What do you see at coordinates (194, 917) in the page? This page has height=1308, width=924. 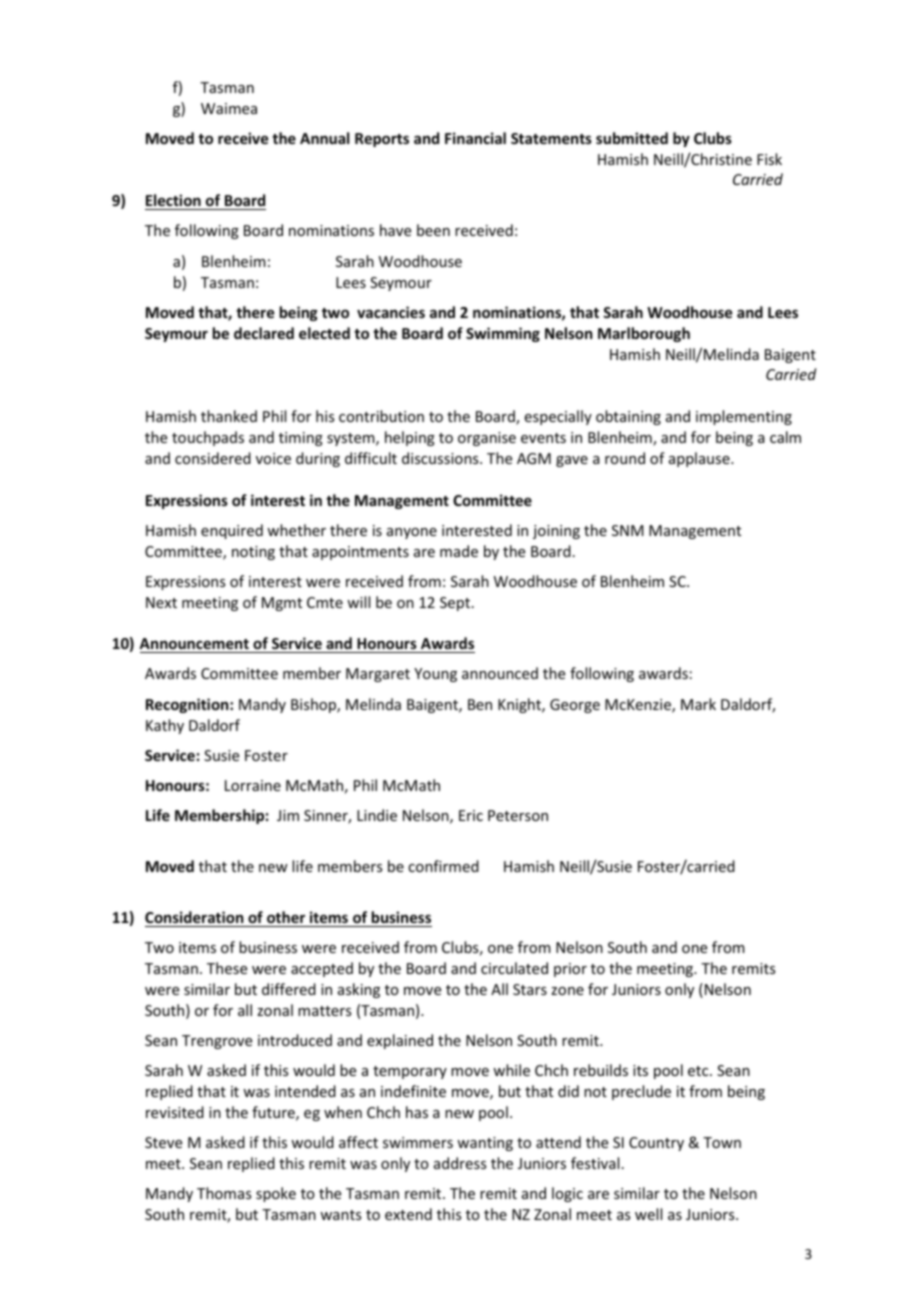 I see `Consideration` at bounding box center [194, 917].
